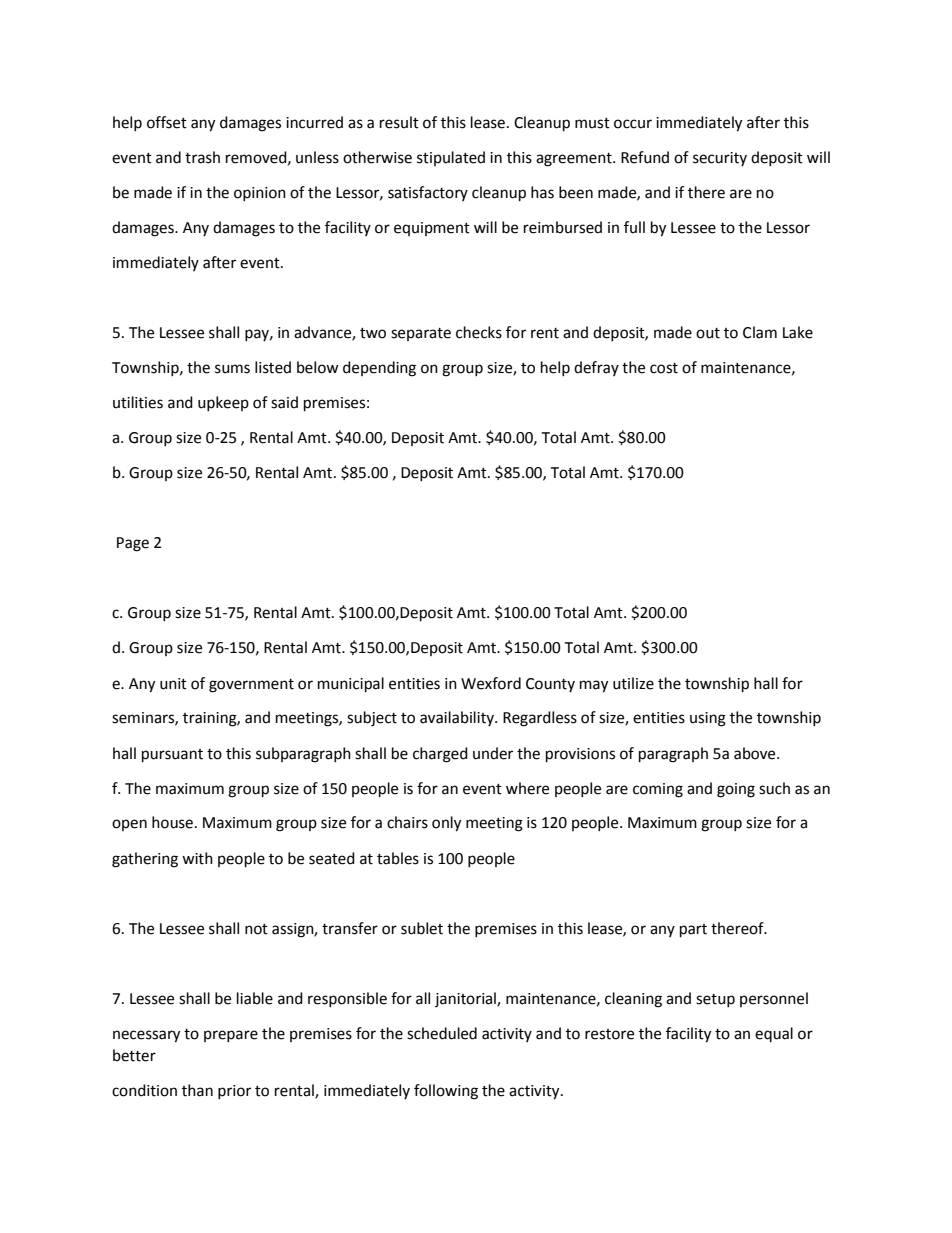 This screenshot has height=1233, width=952. What do you see at coordinates (693, 931) in the screenshot?
I see `part` at bounding box center [693, 931].
